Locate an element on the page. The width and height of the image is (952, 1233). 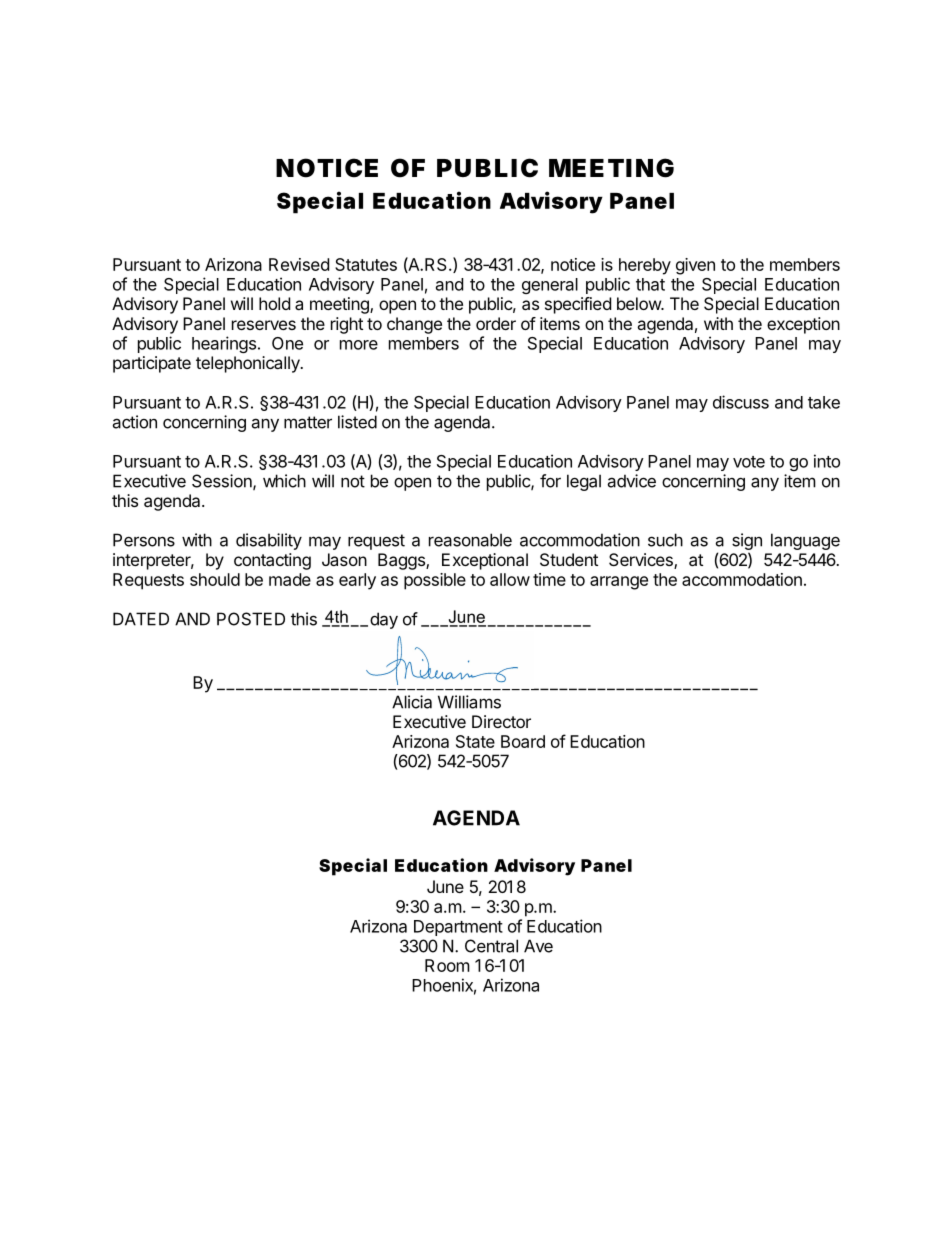
POSTED is located at coordinates (251, 619).
